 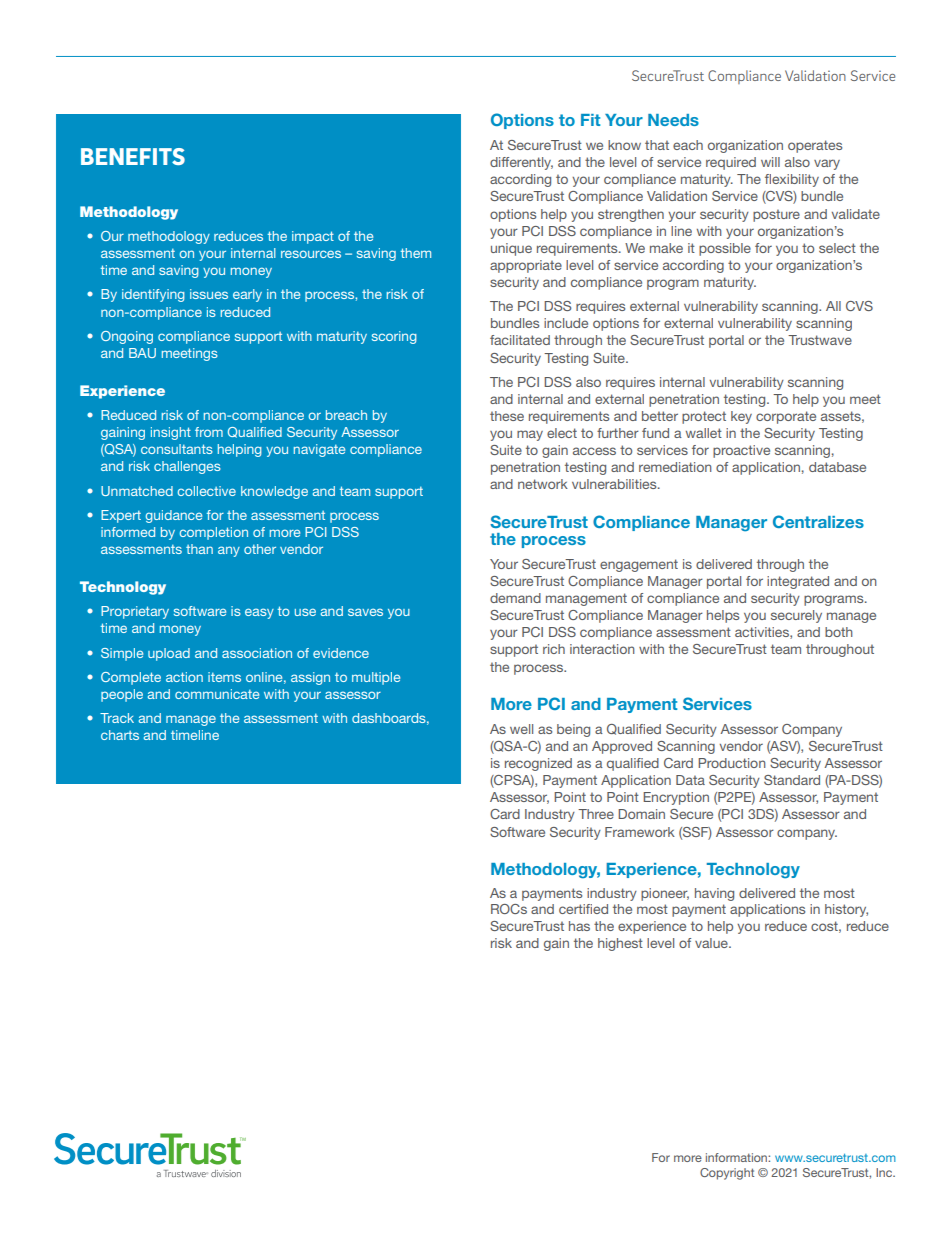 What do you see at coordinates (714, 894) in the screenshot?
I see `having` at bounding box center [714, 894].
